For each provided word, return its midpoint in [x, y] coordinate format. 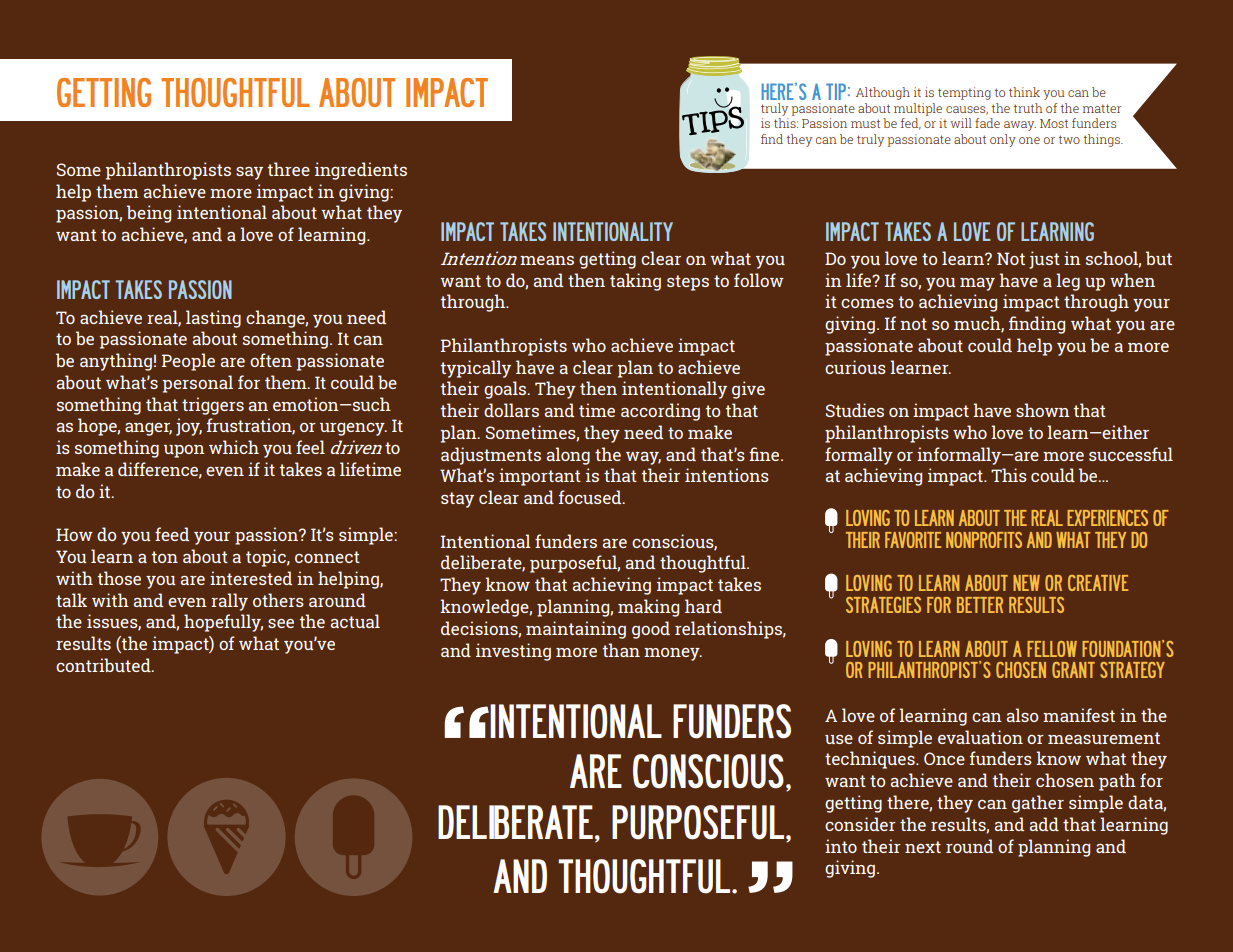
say [249, 173]
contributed [104, 665]
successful [1131, 454]
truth [1027, 108]
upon [184, 451]
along [568, 456]
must [865, 123]
